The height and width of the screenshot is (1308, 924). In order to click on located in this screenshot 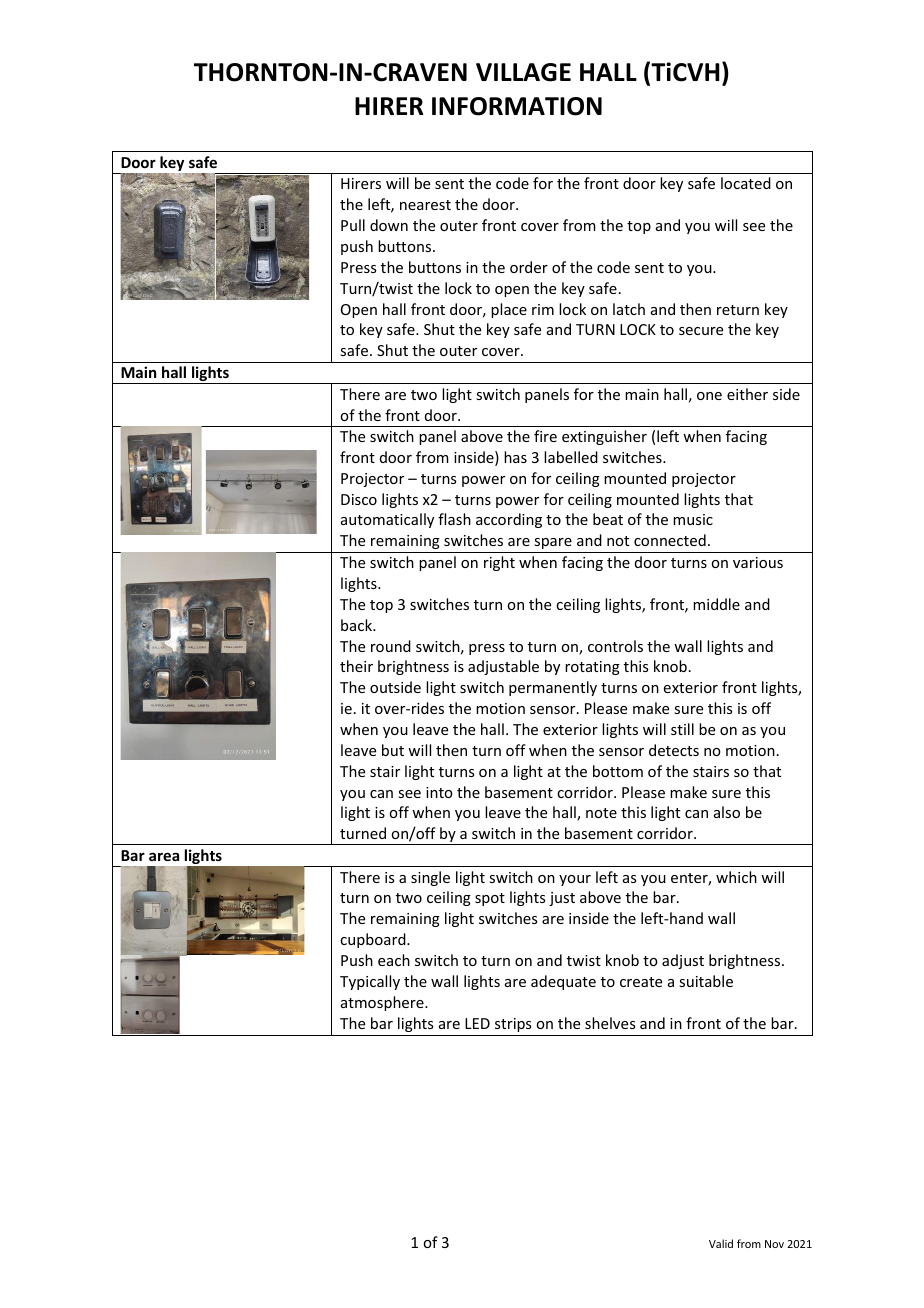, I will do `click(746, 183)`.
